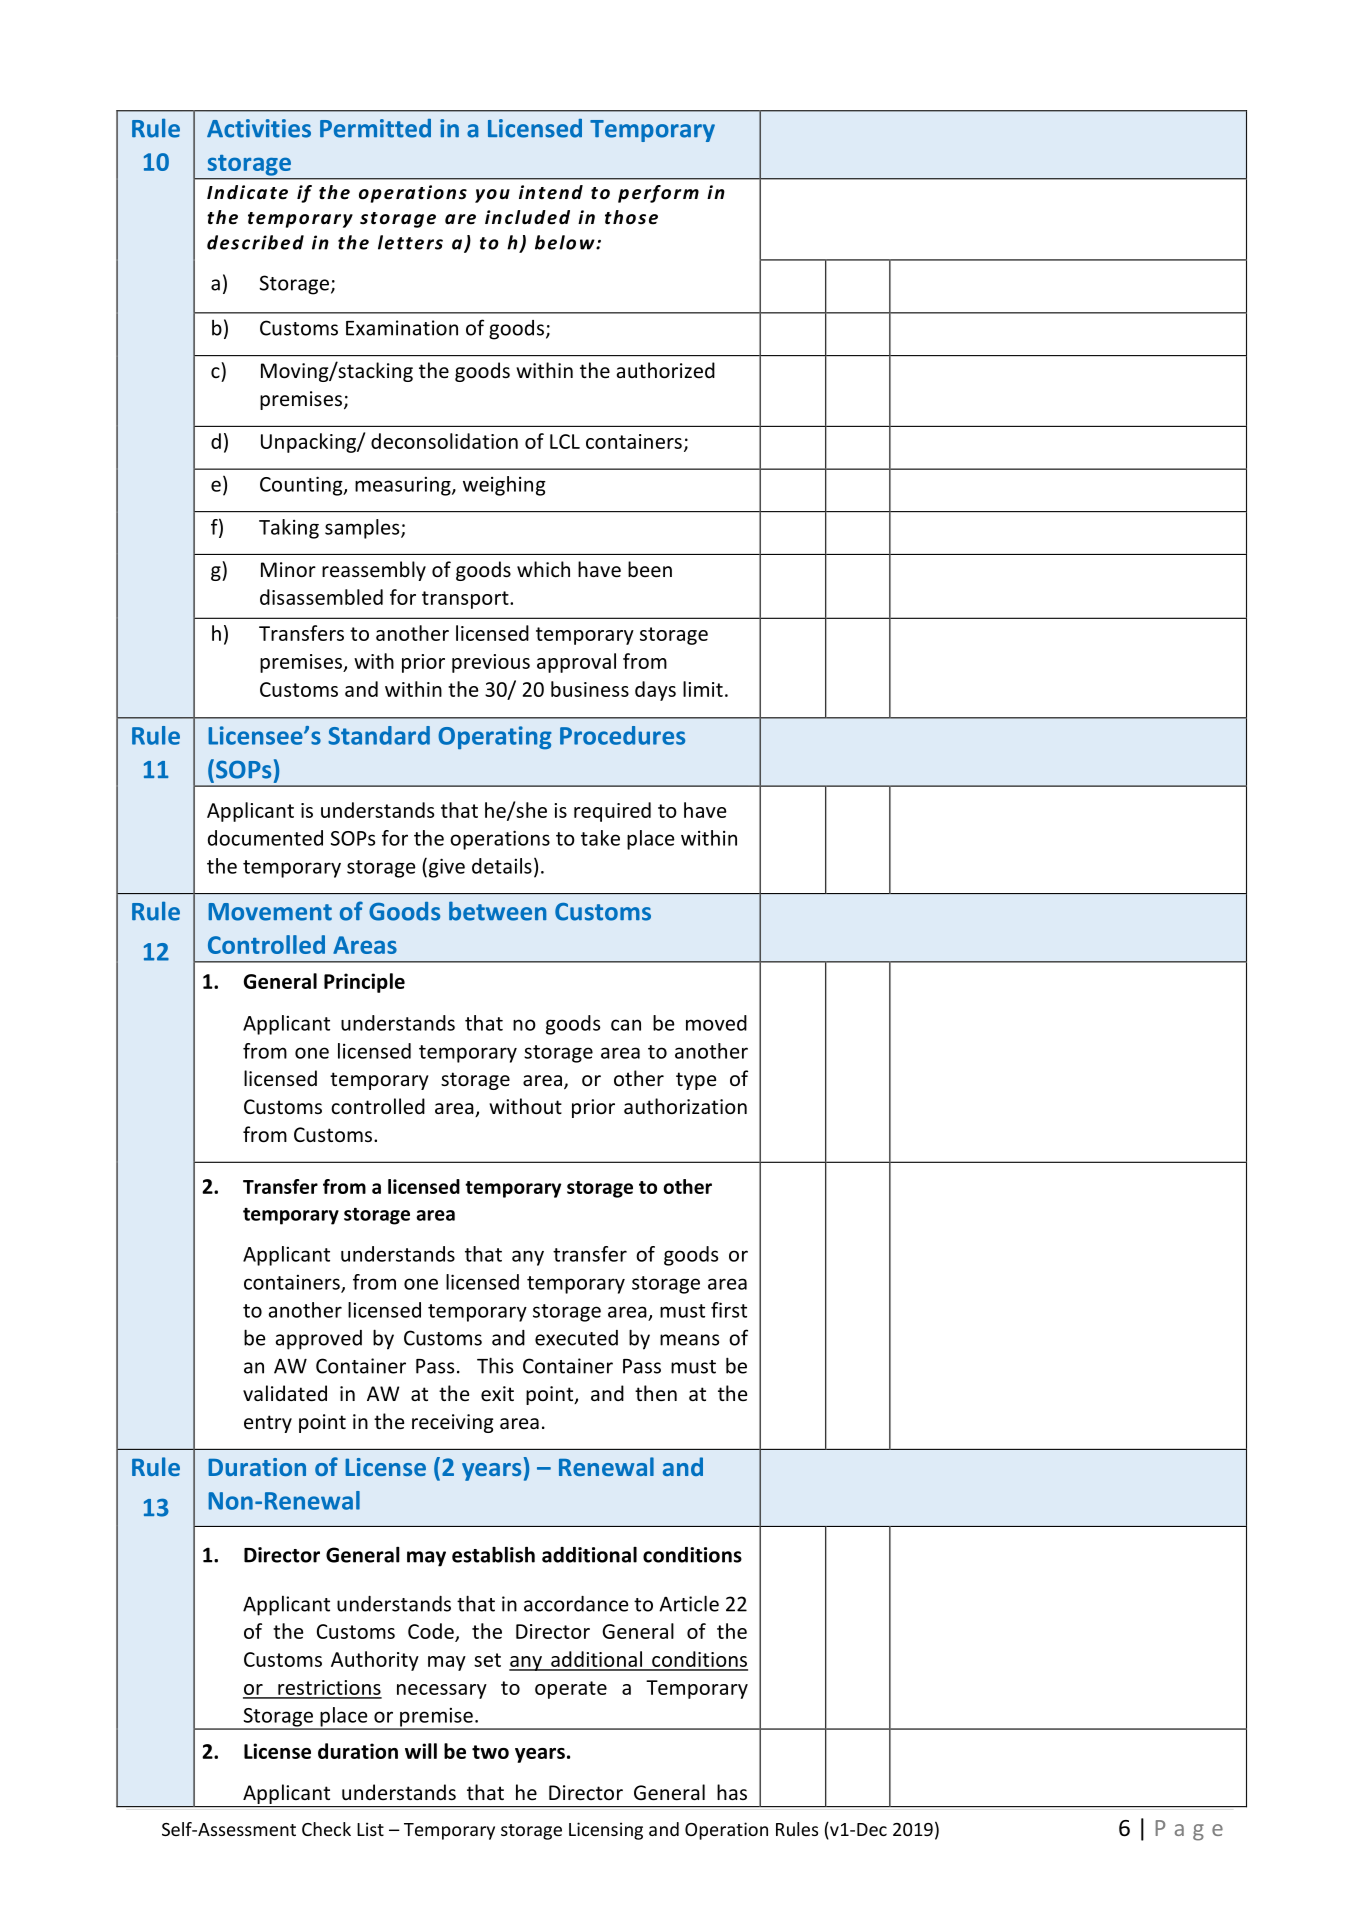 This page has height=1924, width=1360. I want to click on Permitted, so click(375, 128).
